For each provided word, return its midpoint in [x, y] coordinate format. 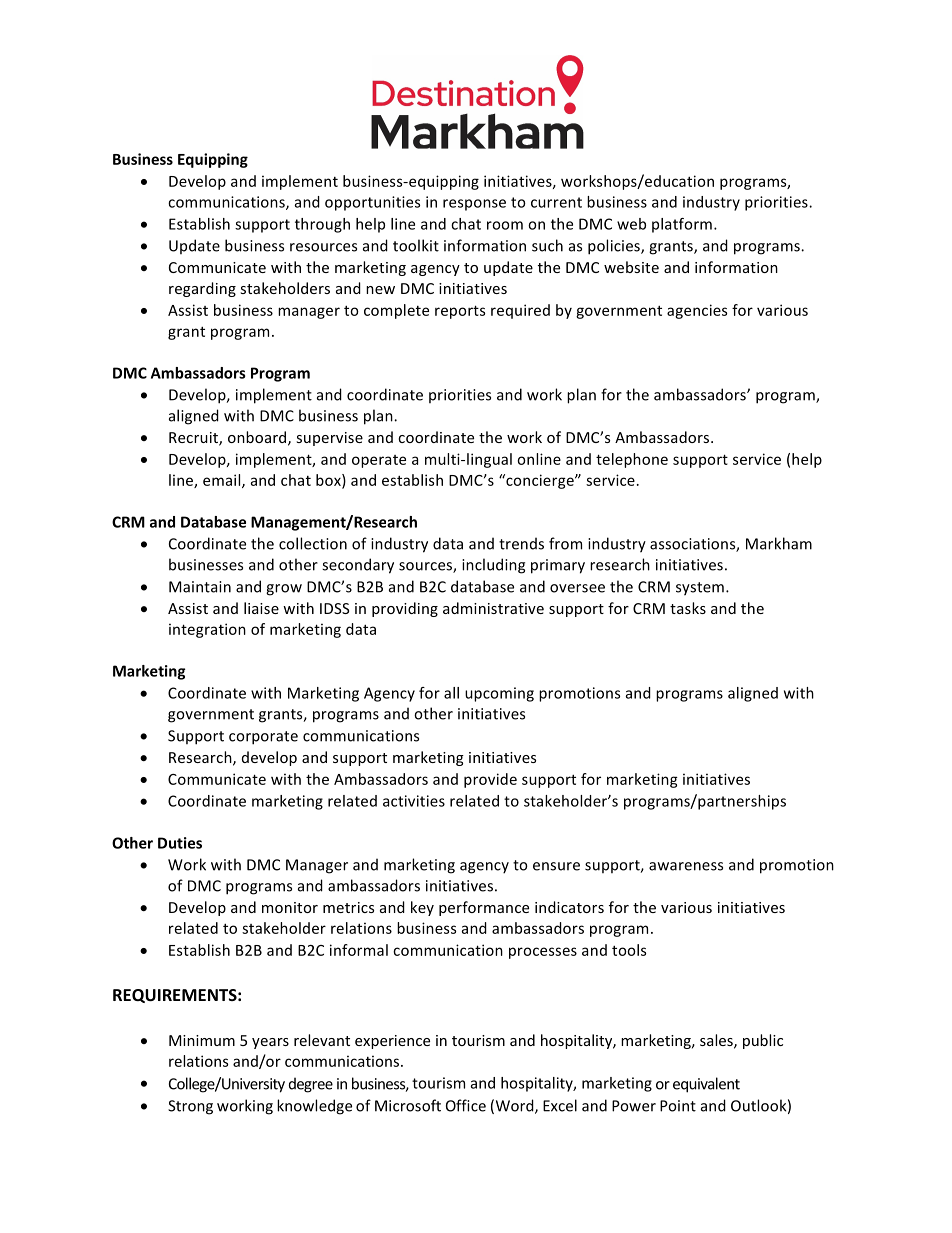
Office [466, 1105]
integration [207, 630]
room [505, 225]
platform [682, 225]
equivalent [706, 1085]
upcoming [499, 694]
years [270, 1043]
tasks [688, 608]
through [322, 225]
